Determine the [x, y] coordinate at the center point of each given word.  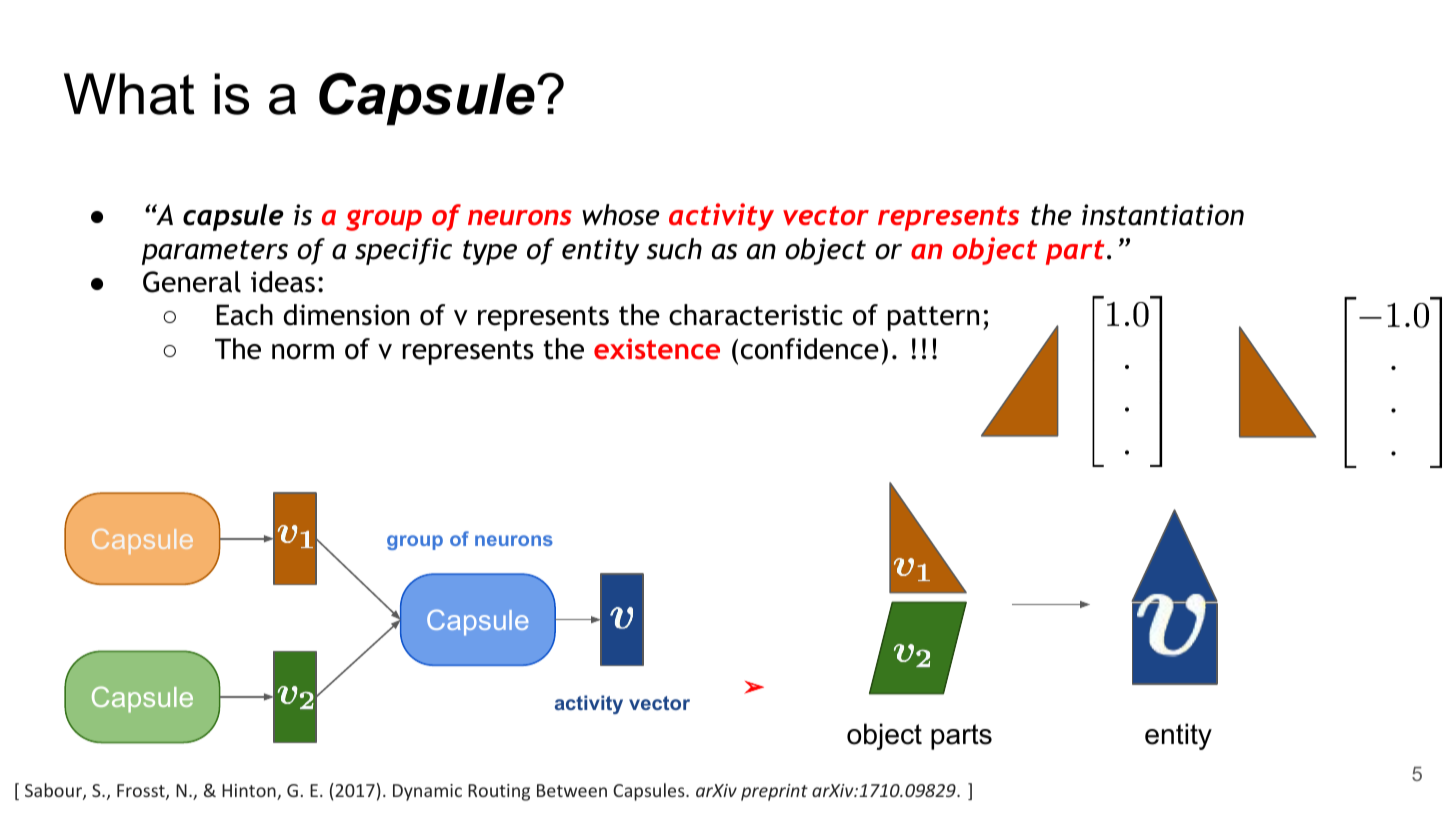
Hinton [250, 792]
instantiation [1163, 215]
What [129, 94]
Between [572, 790]
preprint [774, 792]
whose [621, 215]
